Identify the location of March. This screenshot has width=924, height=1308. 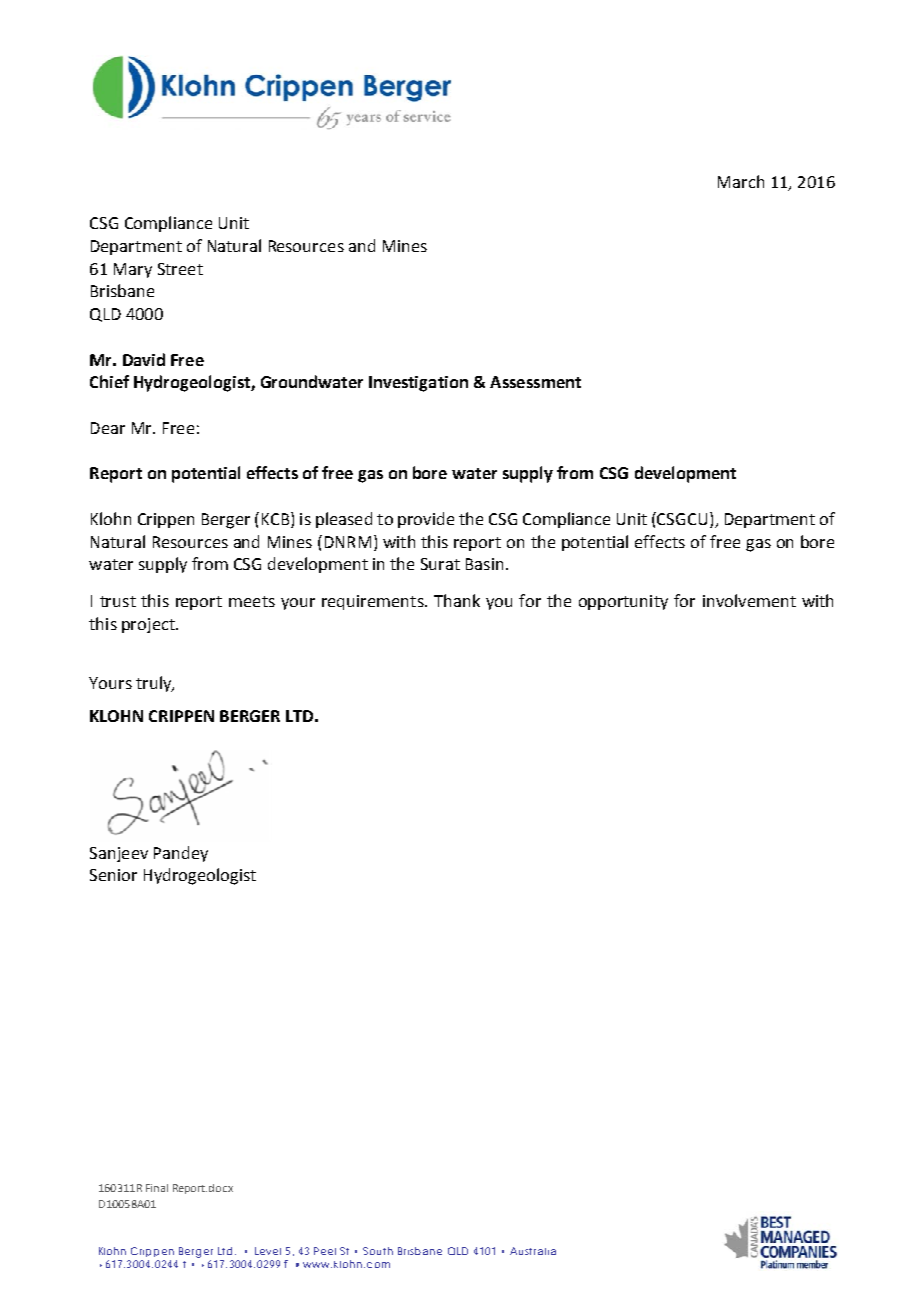
(741, 181).
